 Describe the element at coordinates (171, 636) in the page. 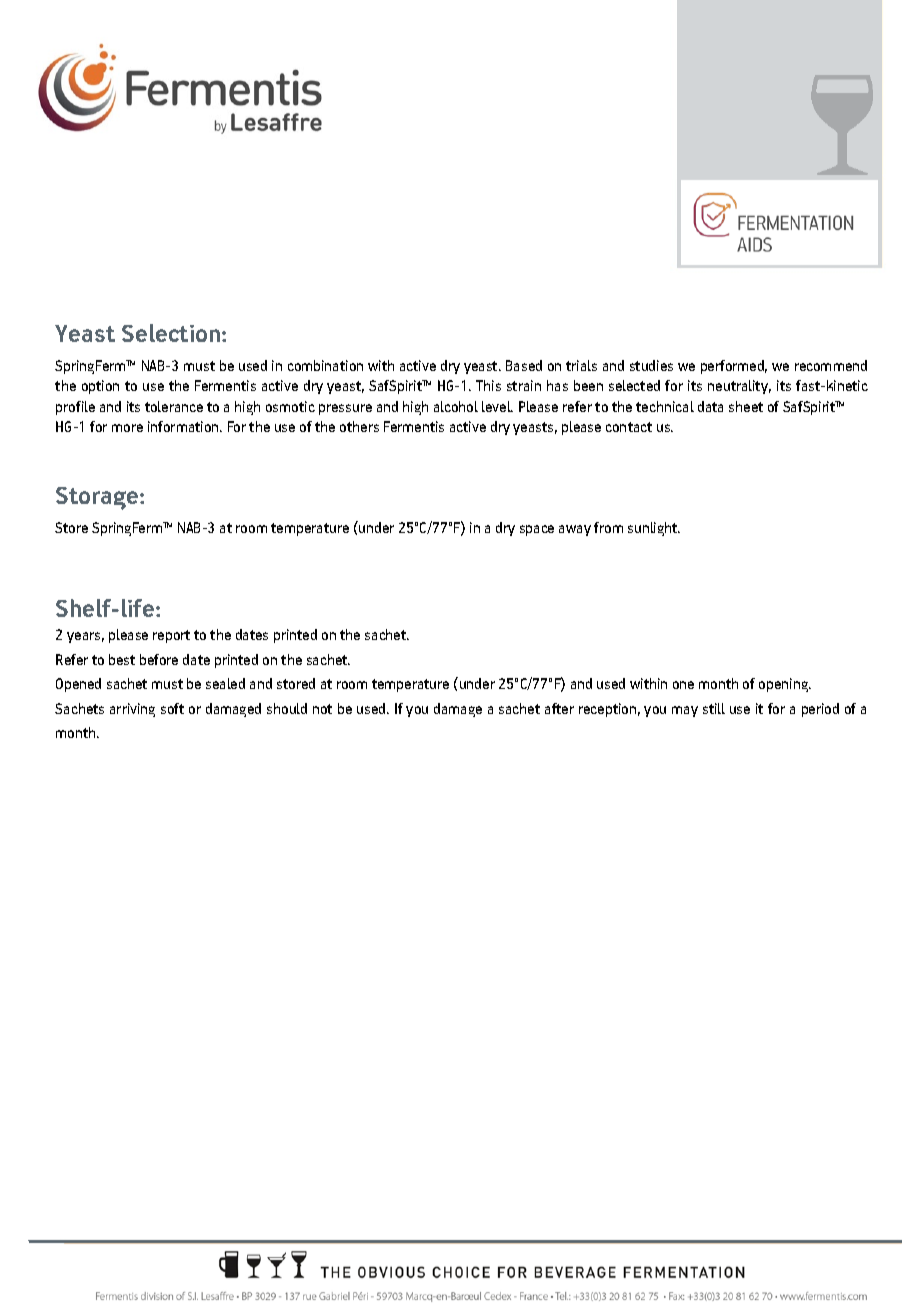

I see `report` at that location.
